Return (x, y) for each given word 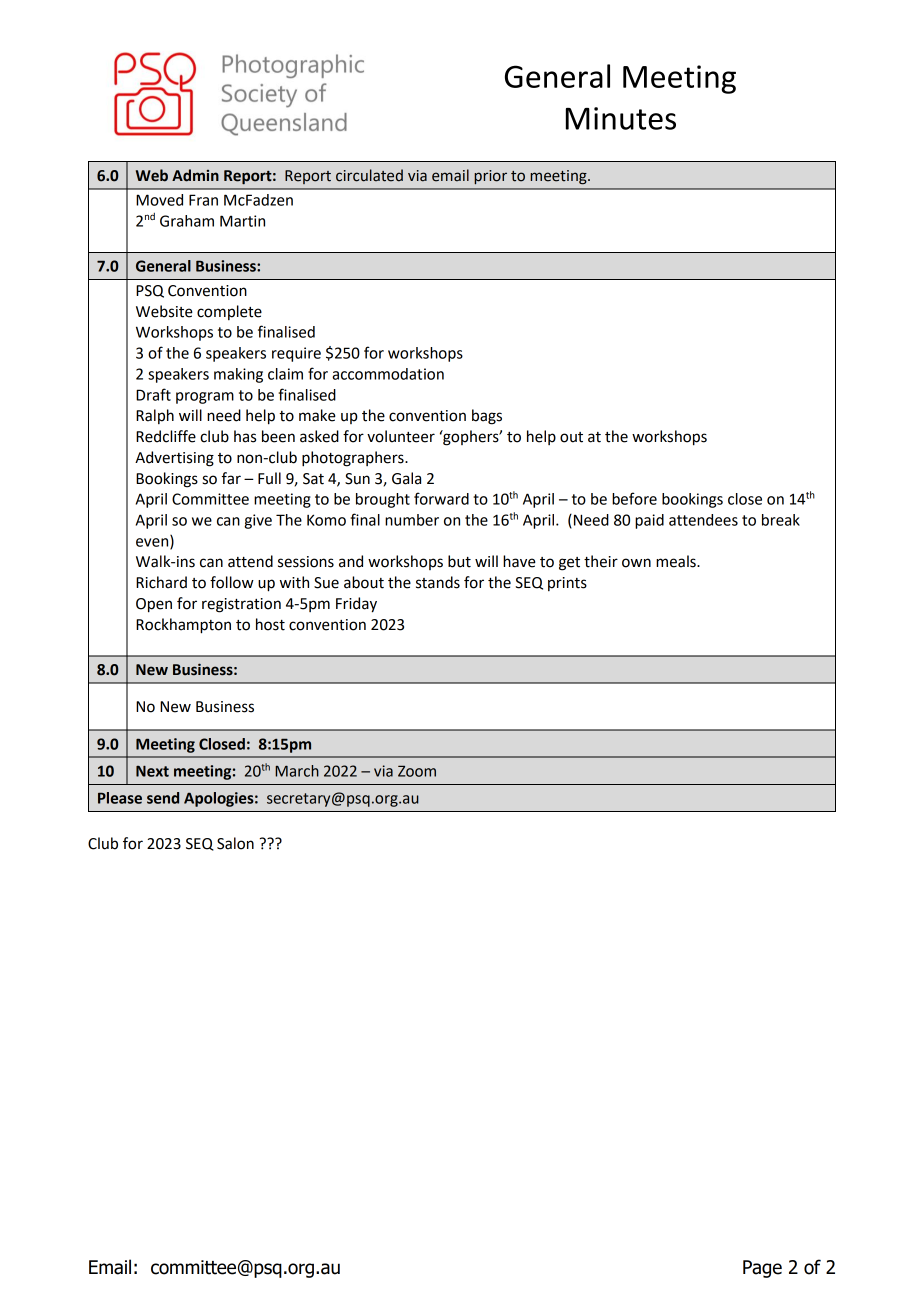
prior (490, 177)
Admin (195, 175)
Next (152, 771)
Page (762, 1269)
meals (677, 561)
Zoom (417, 771)
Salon (235, 843)
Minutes (621, 118)
